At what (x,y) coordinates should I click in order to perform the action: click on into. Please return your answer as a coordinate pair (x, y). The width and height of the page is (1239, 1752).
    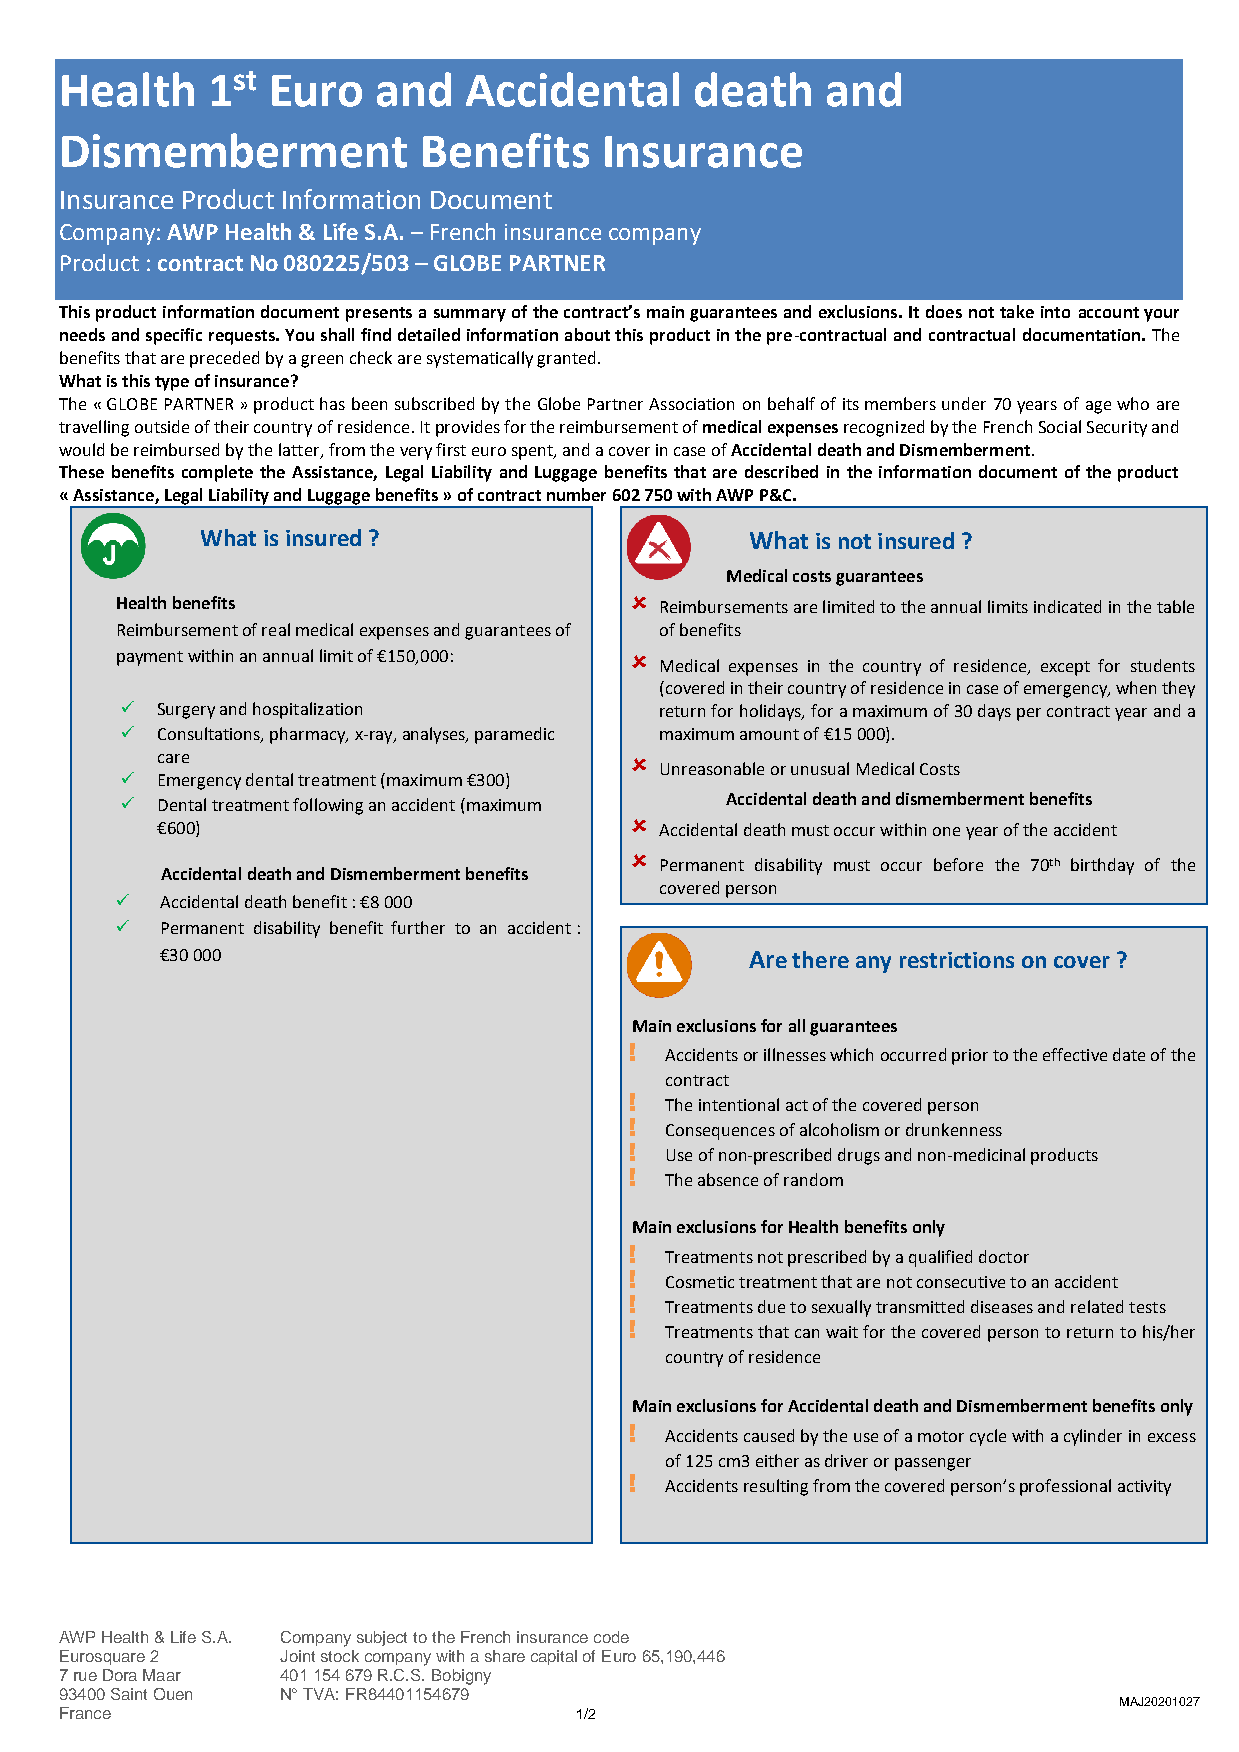
    Looking at the image, I should click on (1055, 312).
